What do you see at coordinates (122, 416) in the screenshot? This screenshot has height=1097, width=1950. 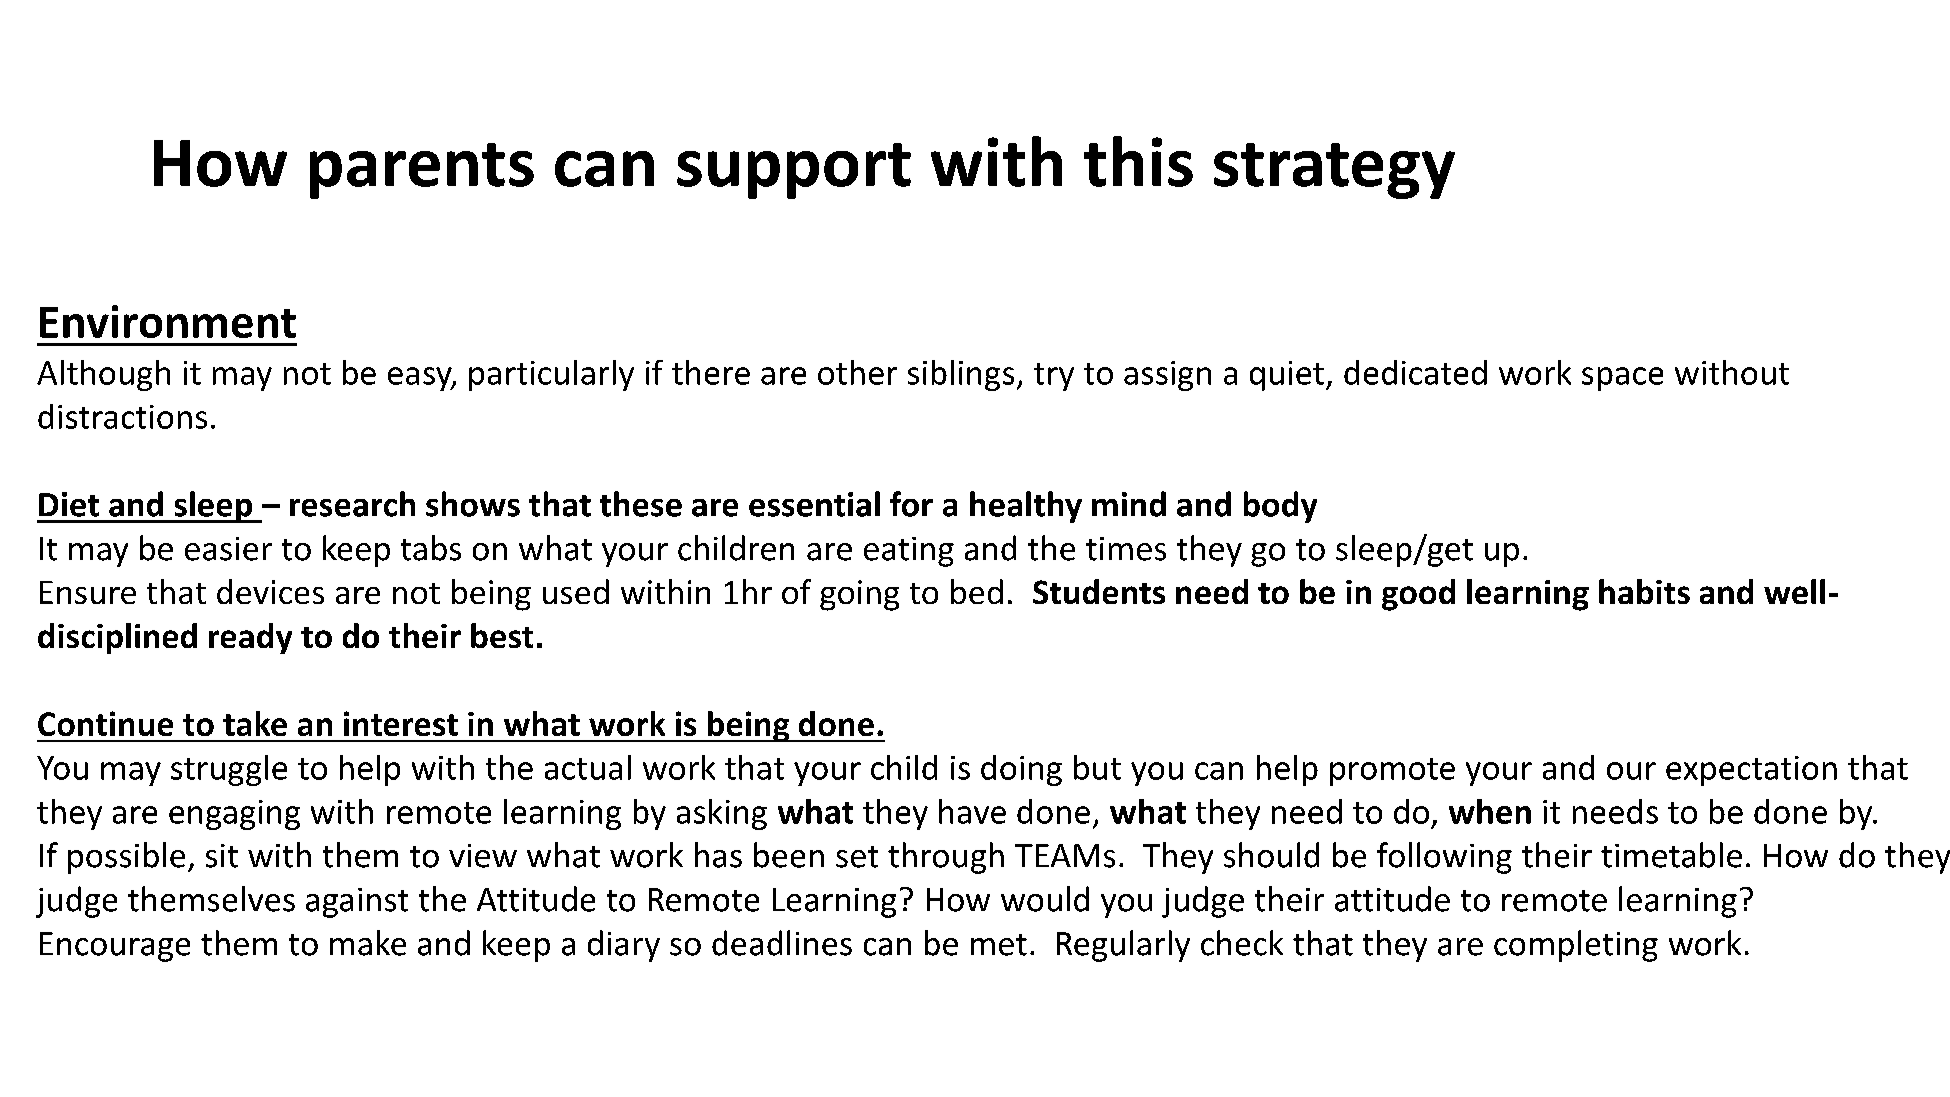 I see `distractions` at bounding box center [122, 416].
